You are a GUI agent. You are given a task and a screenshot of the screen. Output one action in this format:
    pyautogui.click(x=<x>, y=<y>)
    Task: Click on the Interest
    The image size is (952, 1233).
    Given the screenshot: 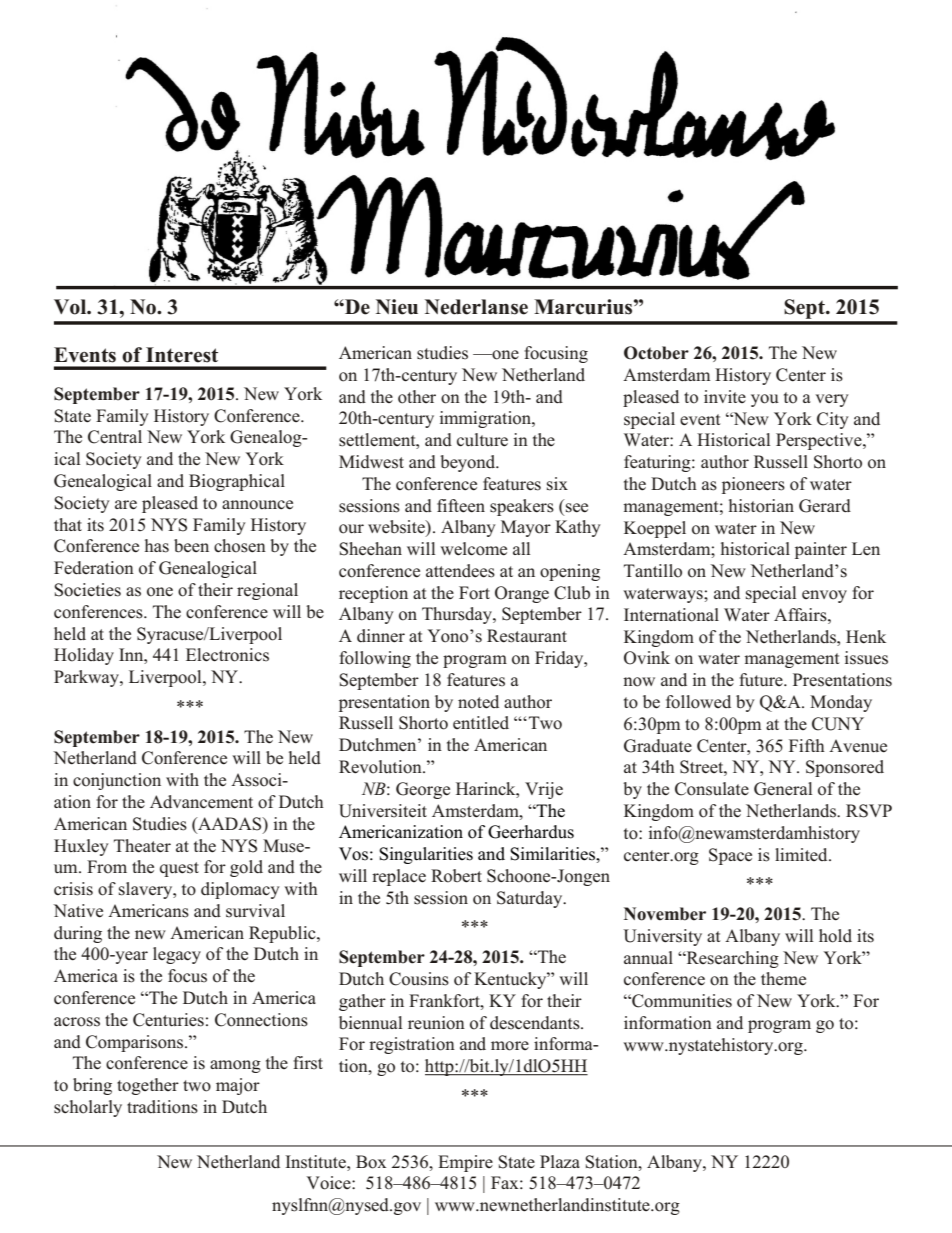 What is the action you would take?
    pyautogui.click(x=182, y=355)
